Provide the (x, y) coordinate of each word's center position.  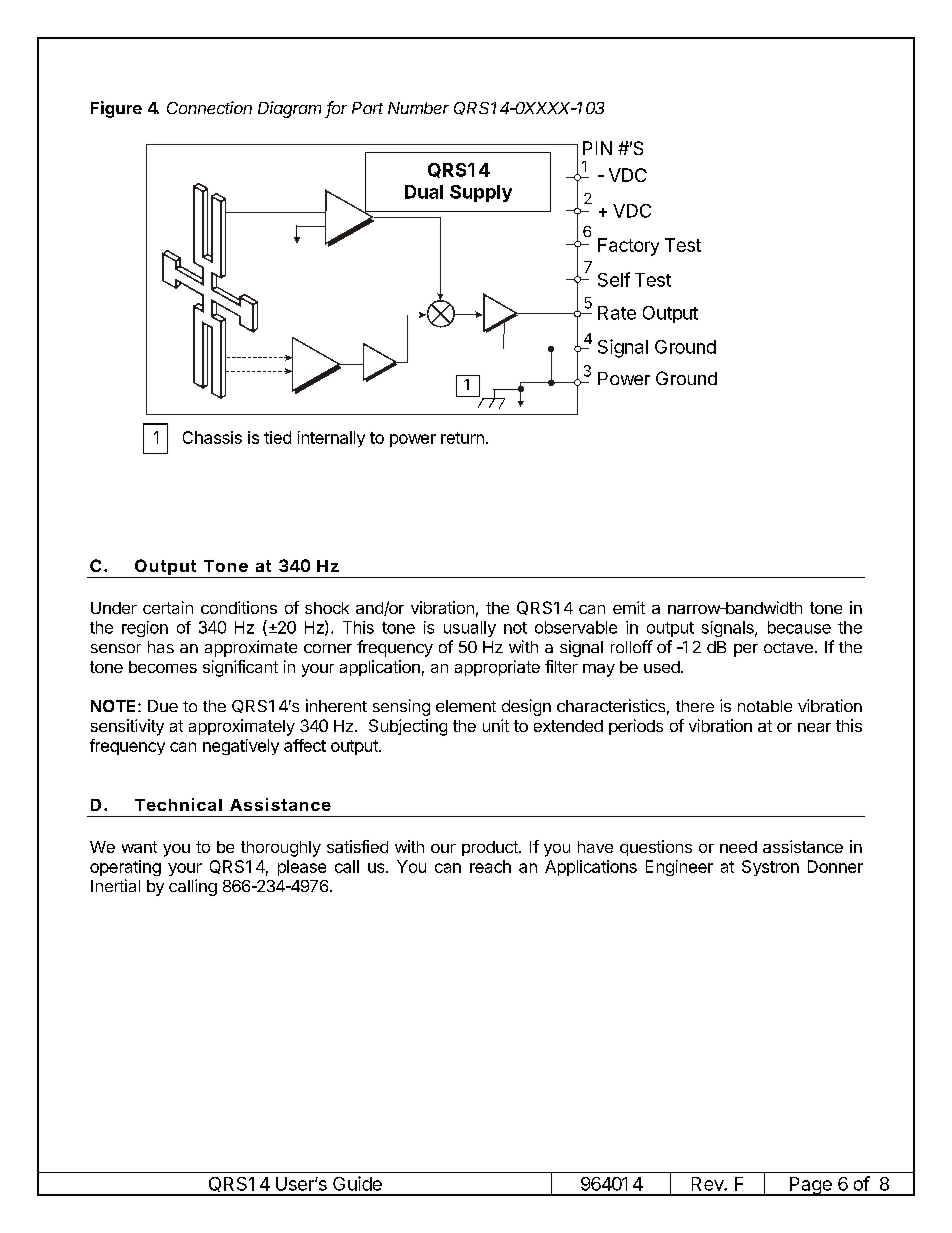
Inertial (115, 885)
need (738, 847)
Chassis (212, 437)
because (799, 627)
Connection (209, 107)
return (462, 438)
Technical (178, 804)
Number (418, 108)
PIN (597, 148)
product (491, 848)
